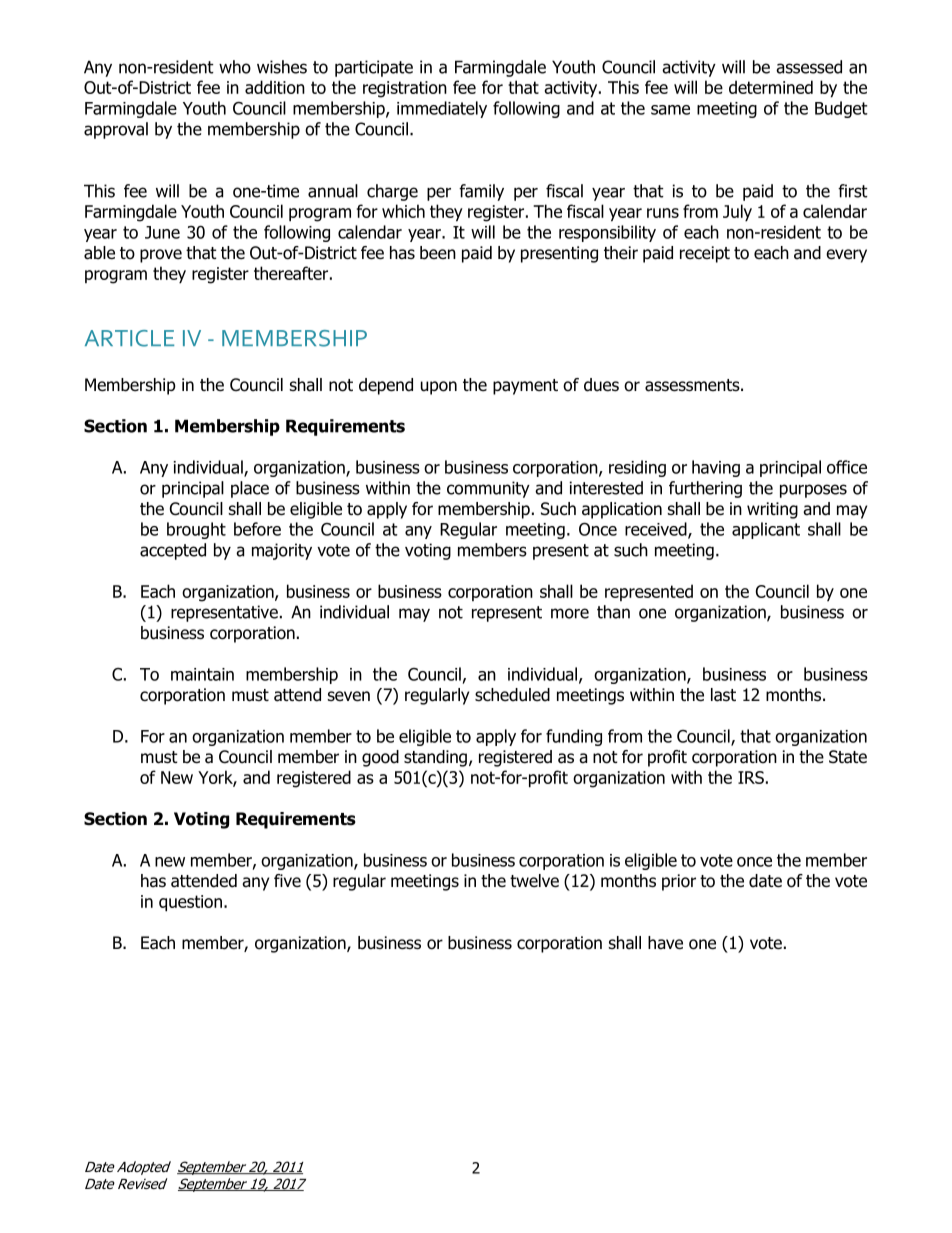 Image resolution: width=952 pixels, height=1233 pixels. Describe the element at coordinates (488, 489) in the document. I see `community` at that location.
